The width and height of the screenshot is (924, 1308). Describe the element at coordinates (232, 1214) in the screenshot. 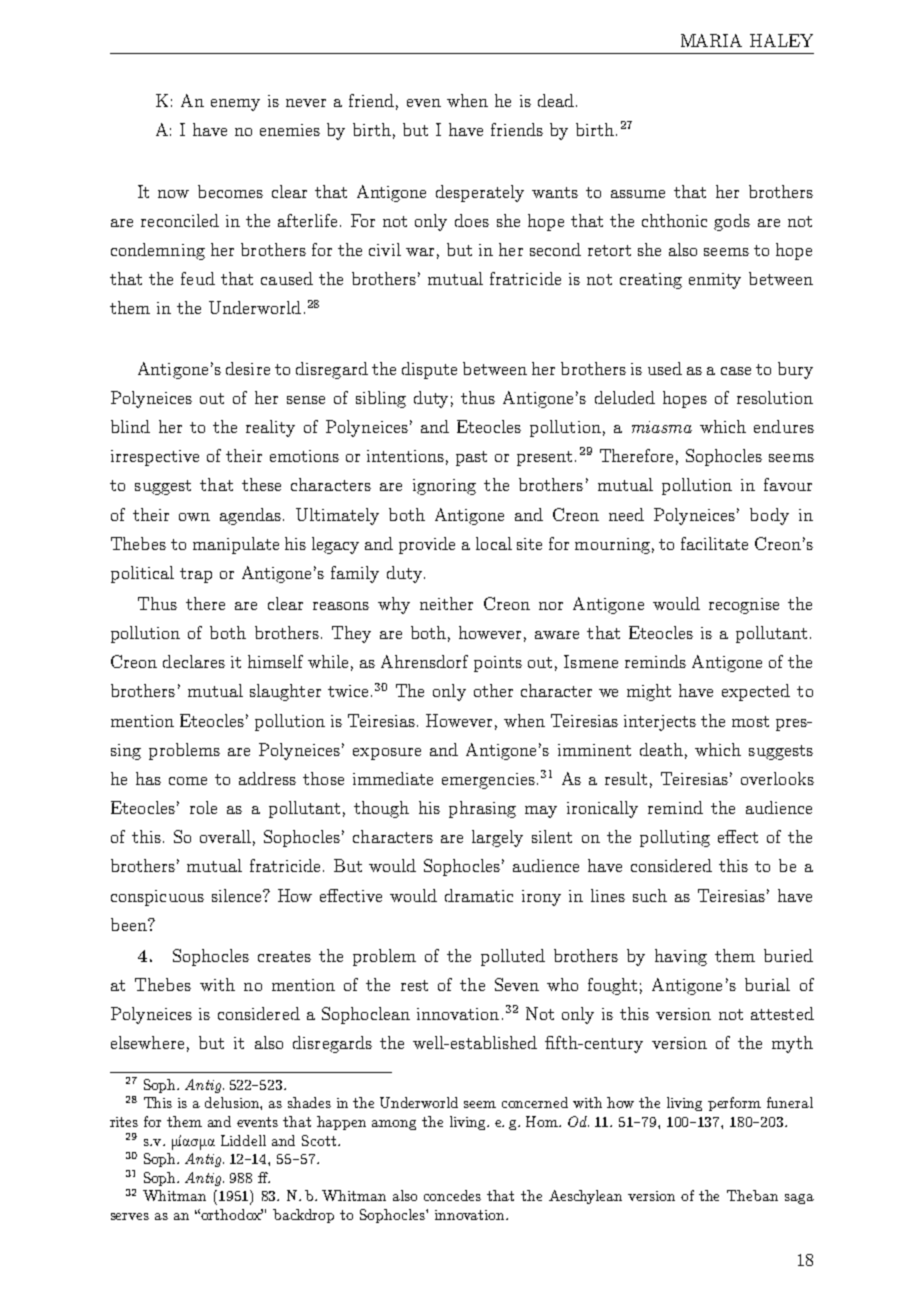

I see `orthodox` at that location.
